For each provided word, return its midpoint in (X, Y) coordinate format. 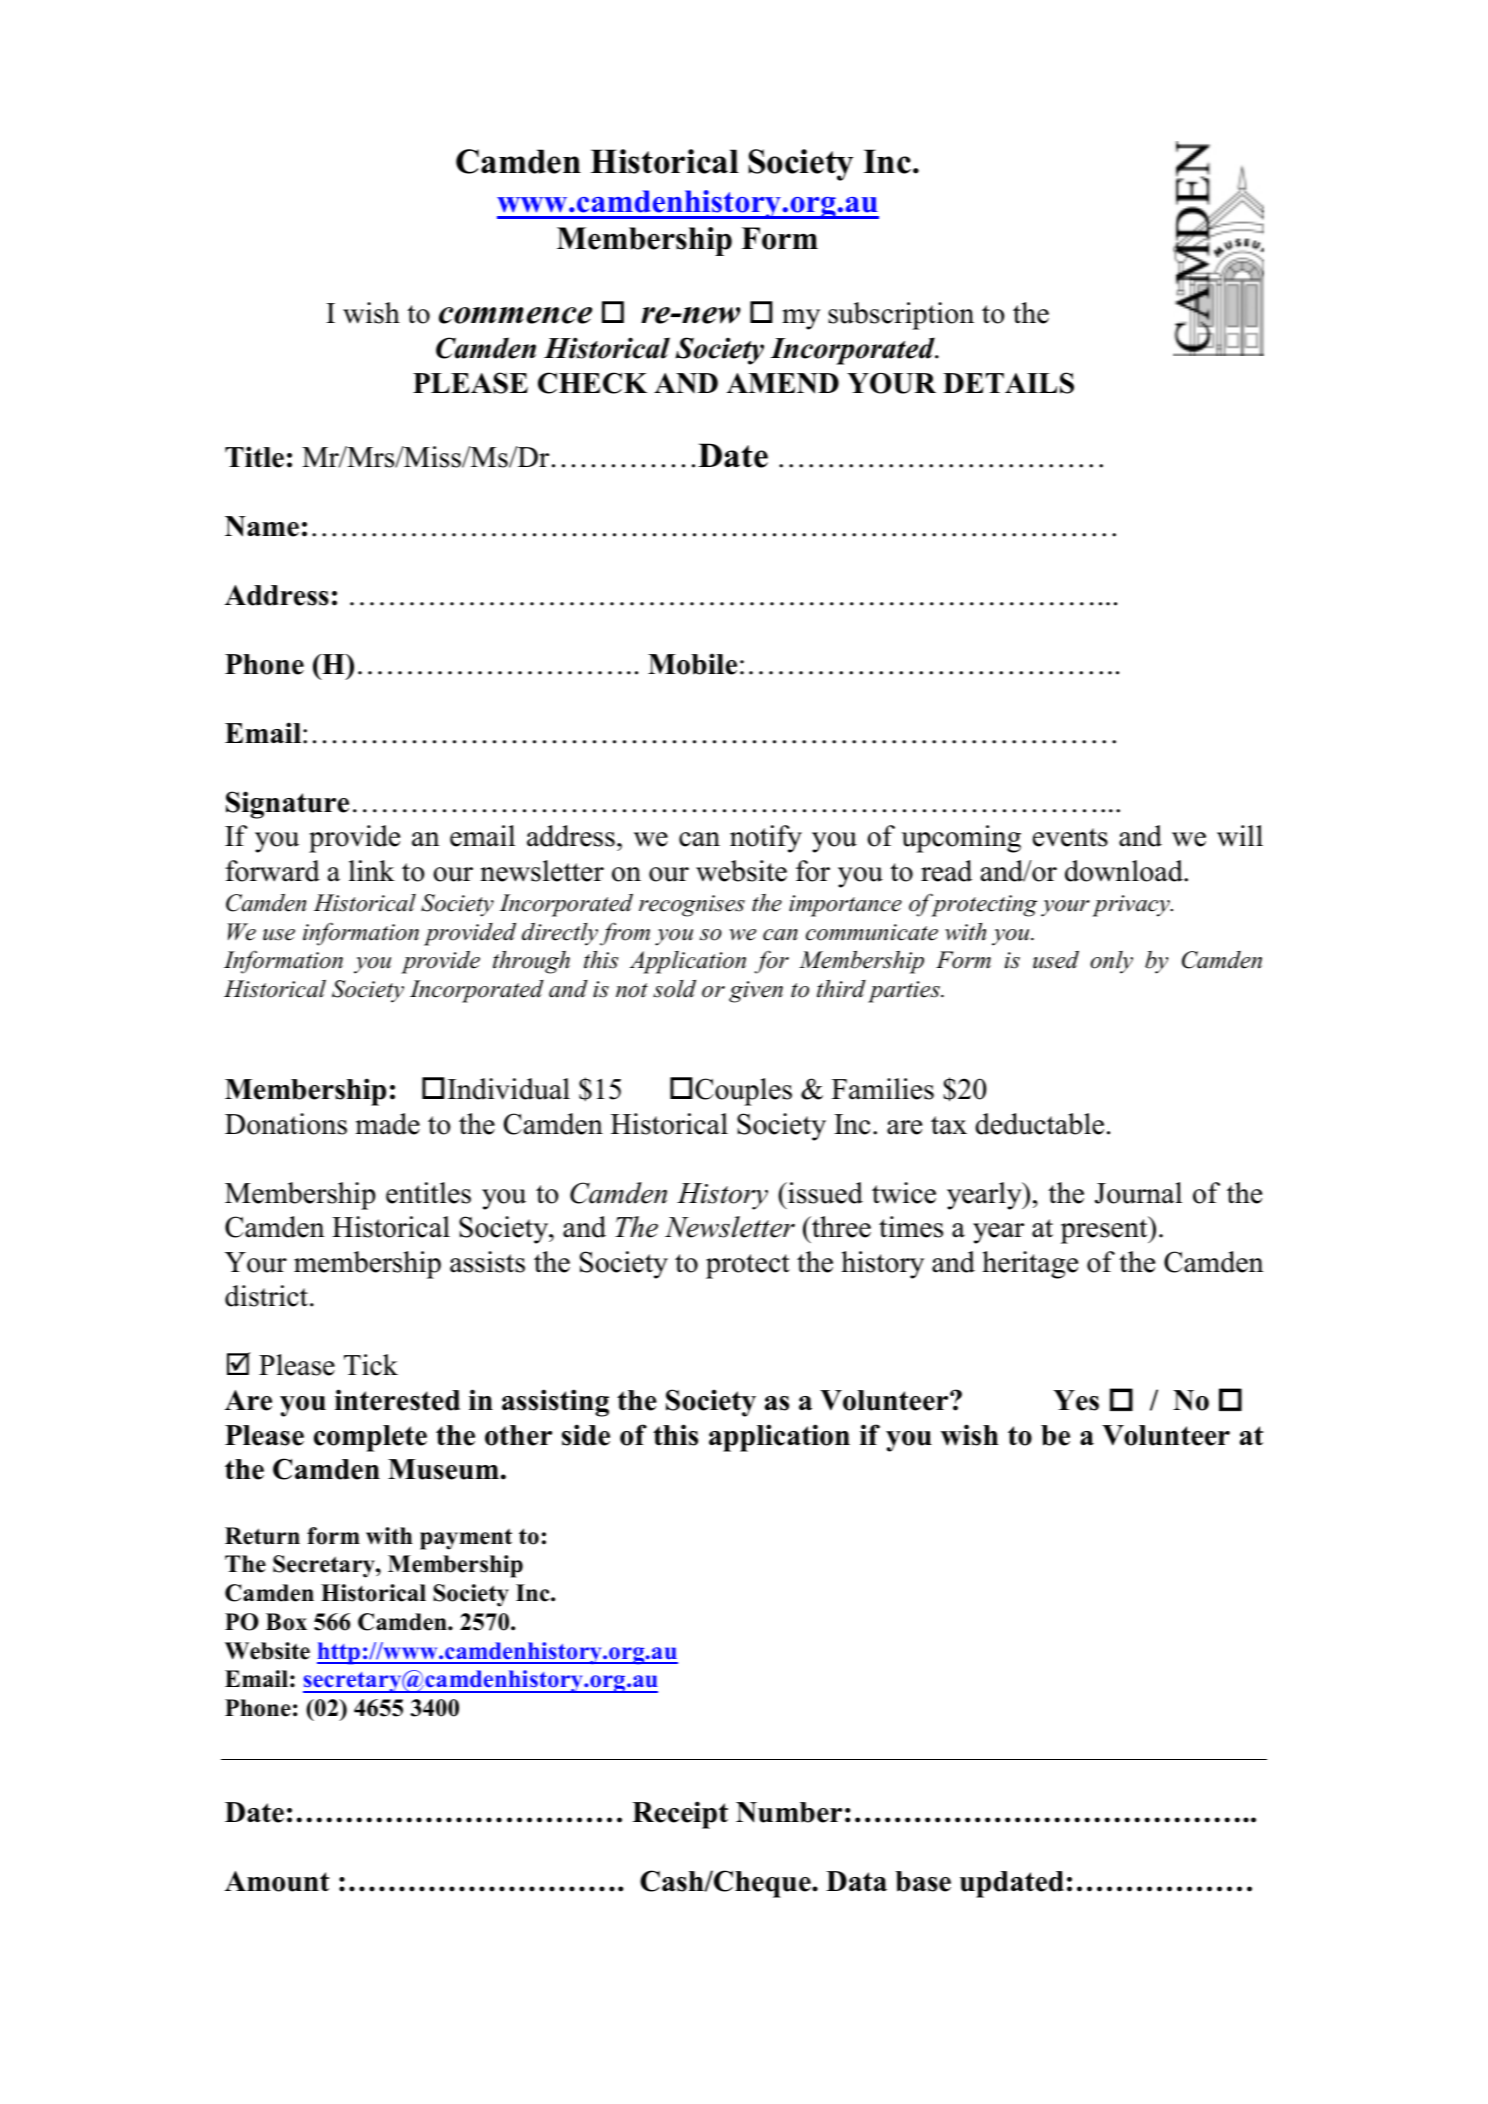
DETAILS (1008, 383)
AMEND (783, 383)
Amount (277, 1881)
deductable (1039, 1124)
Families (883, 1089)
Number (789, 1812)
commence (515, 315)
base (923, 1881)
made (388, 1124)
